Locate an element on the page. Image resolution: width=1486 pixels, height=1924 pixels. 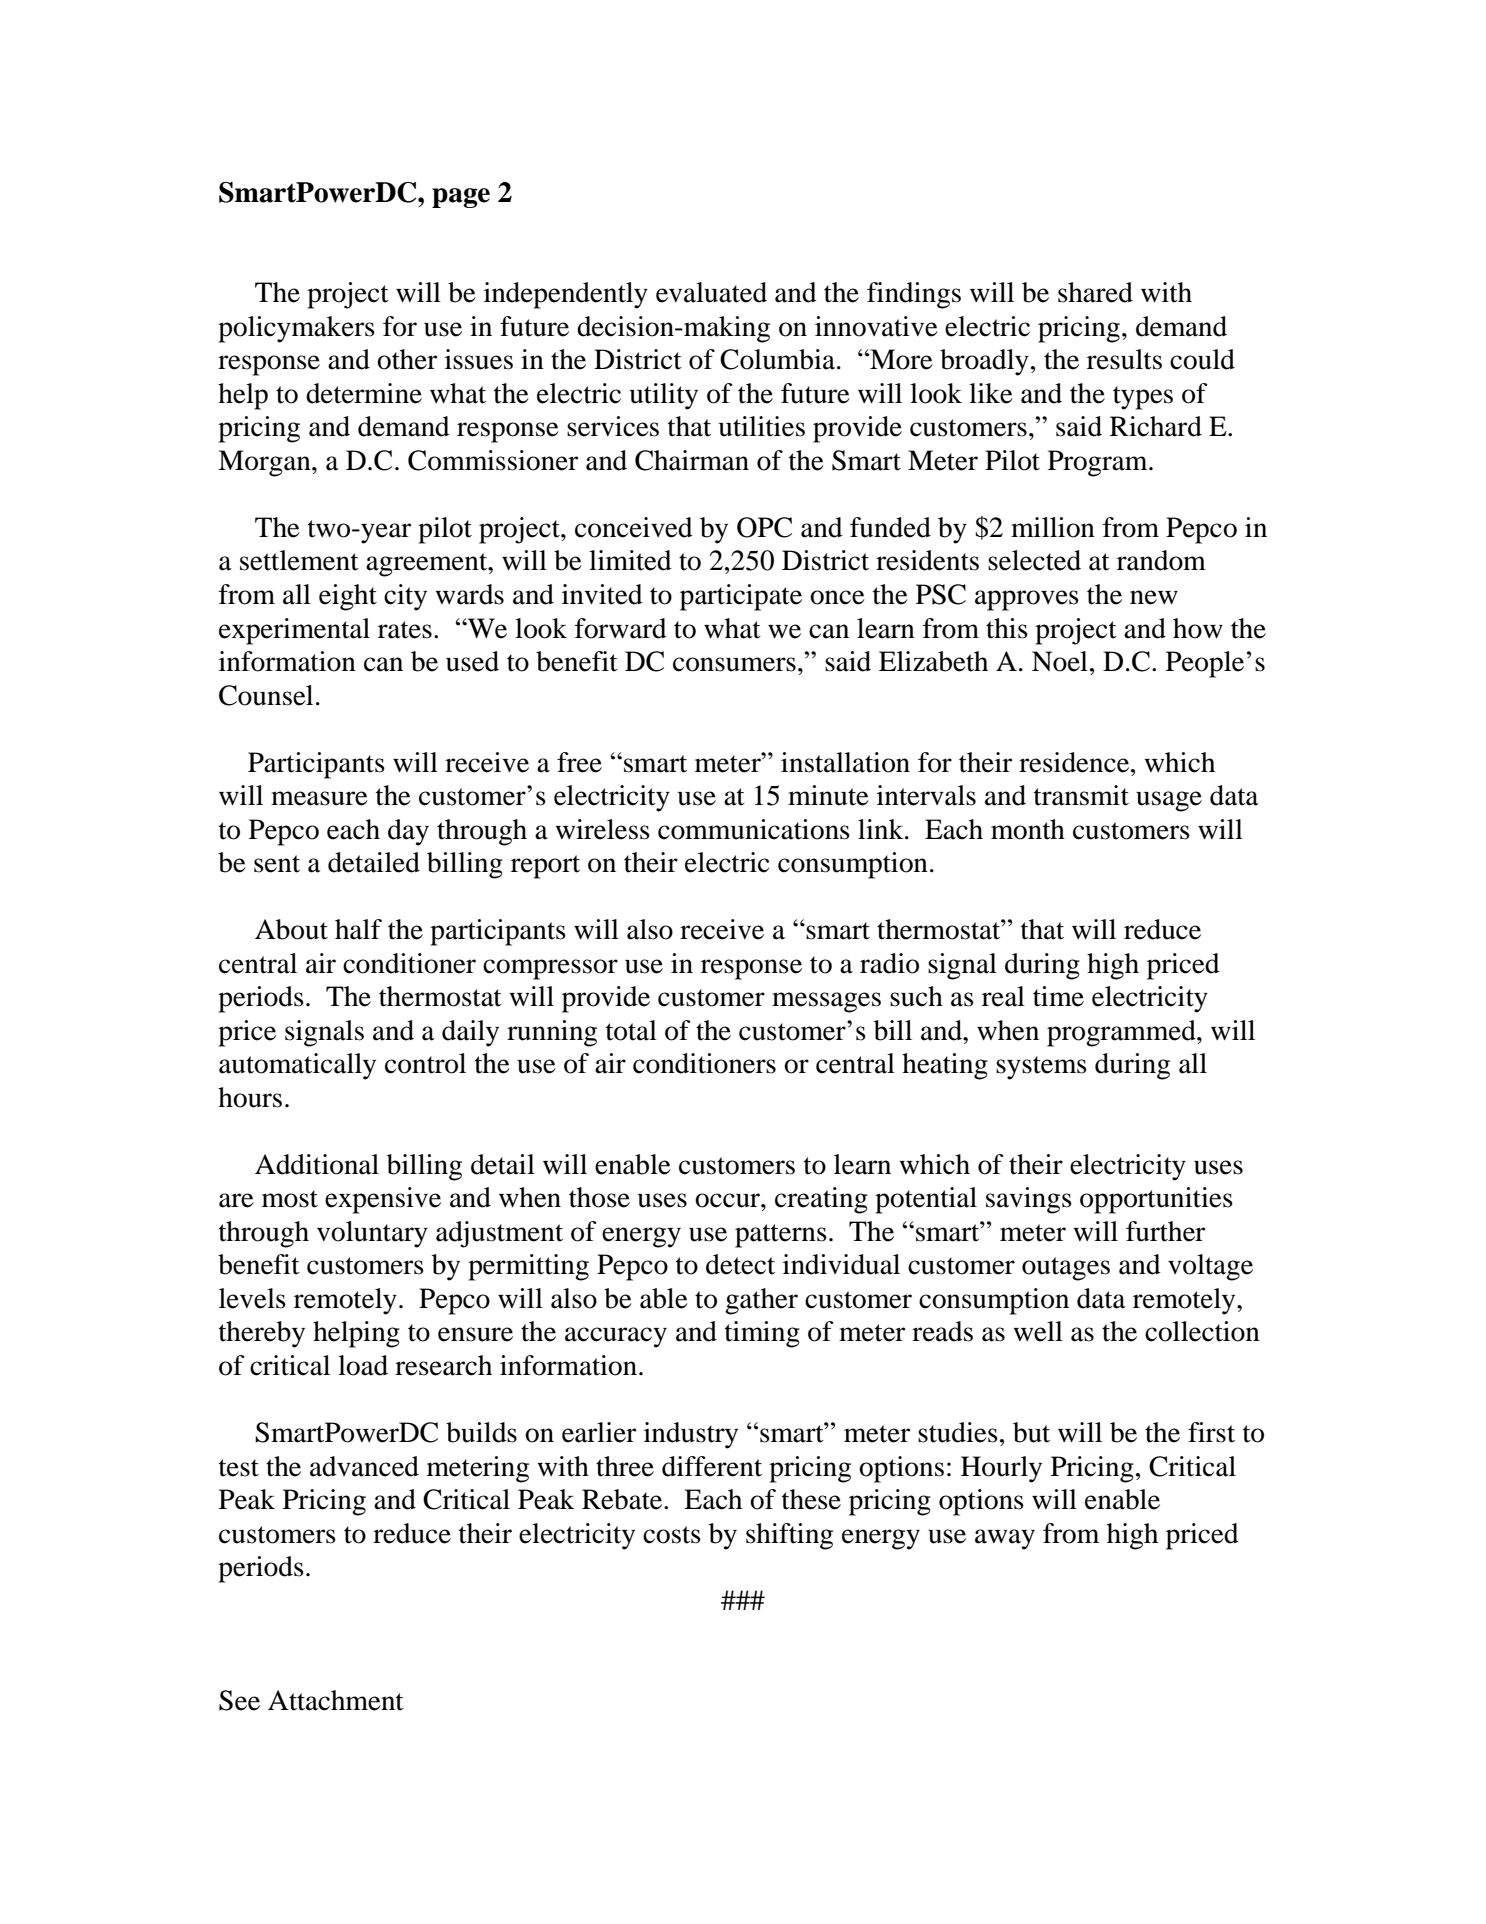
Attachment is located at coordinates (336, 1700).
